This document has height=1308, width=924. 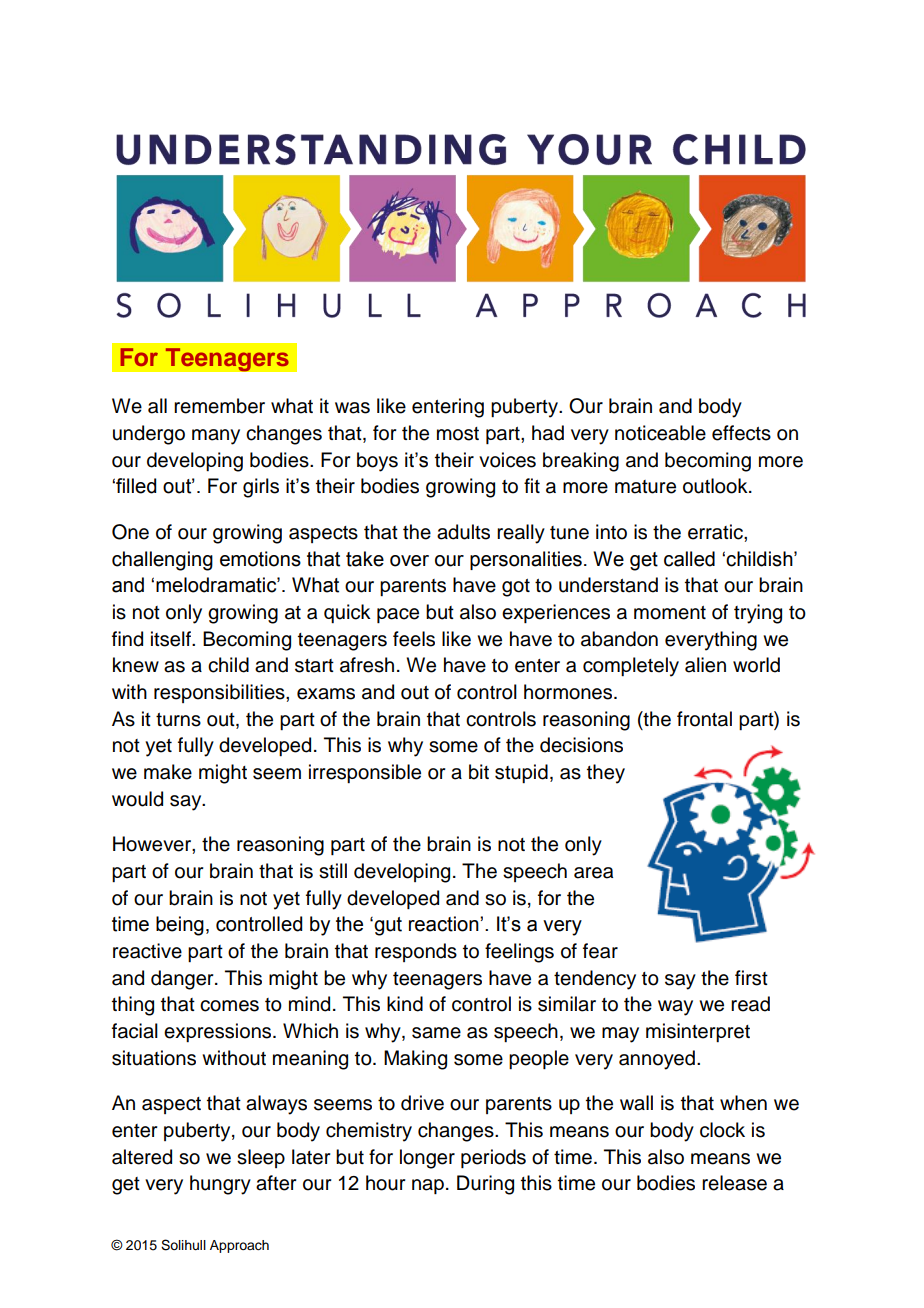 What do you see at coordinates (216, 437) in the document?
I see `many` at bounding box center [216, 437].
